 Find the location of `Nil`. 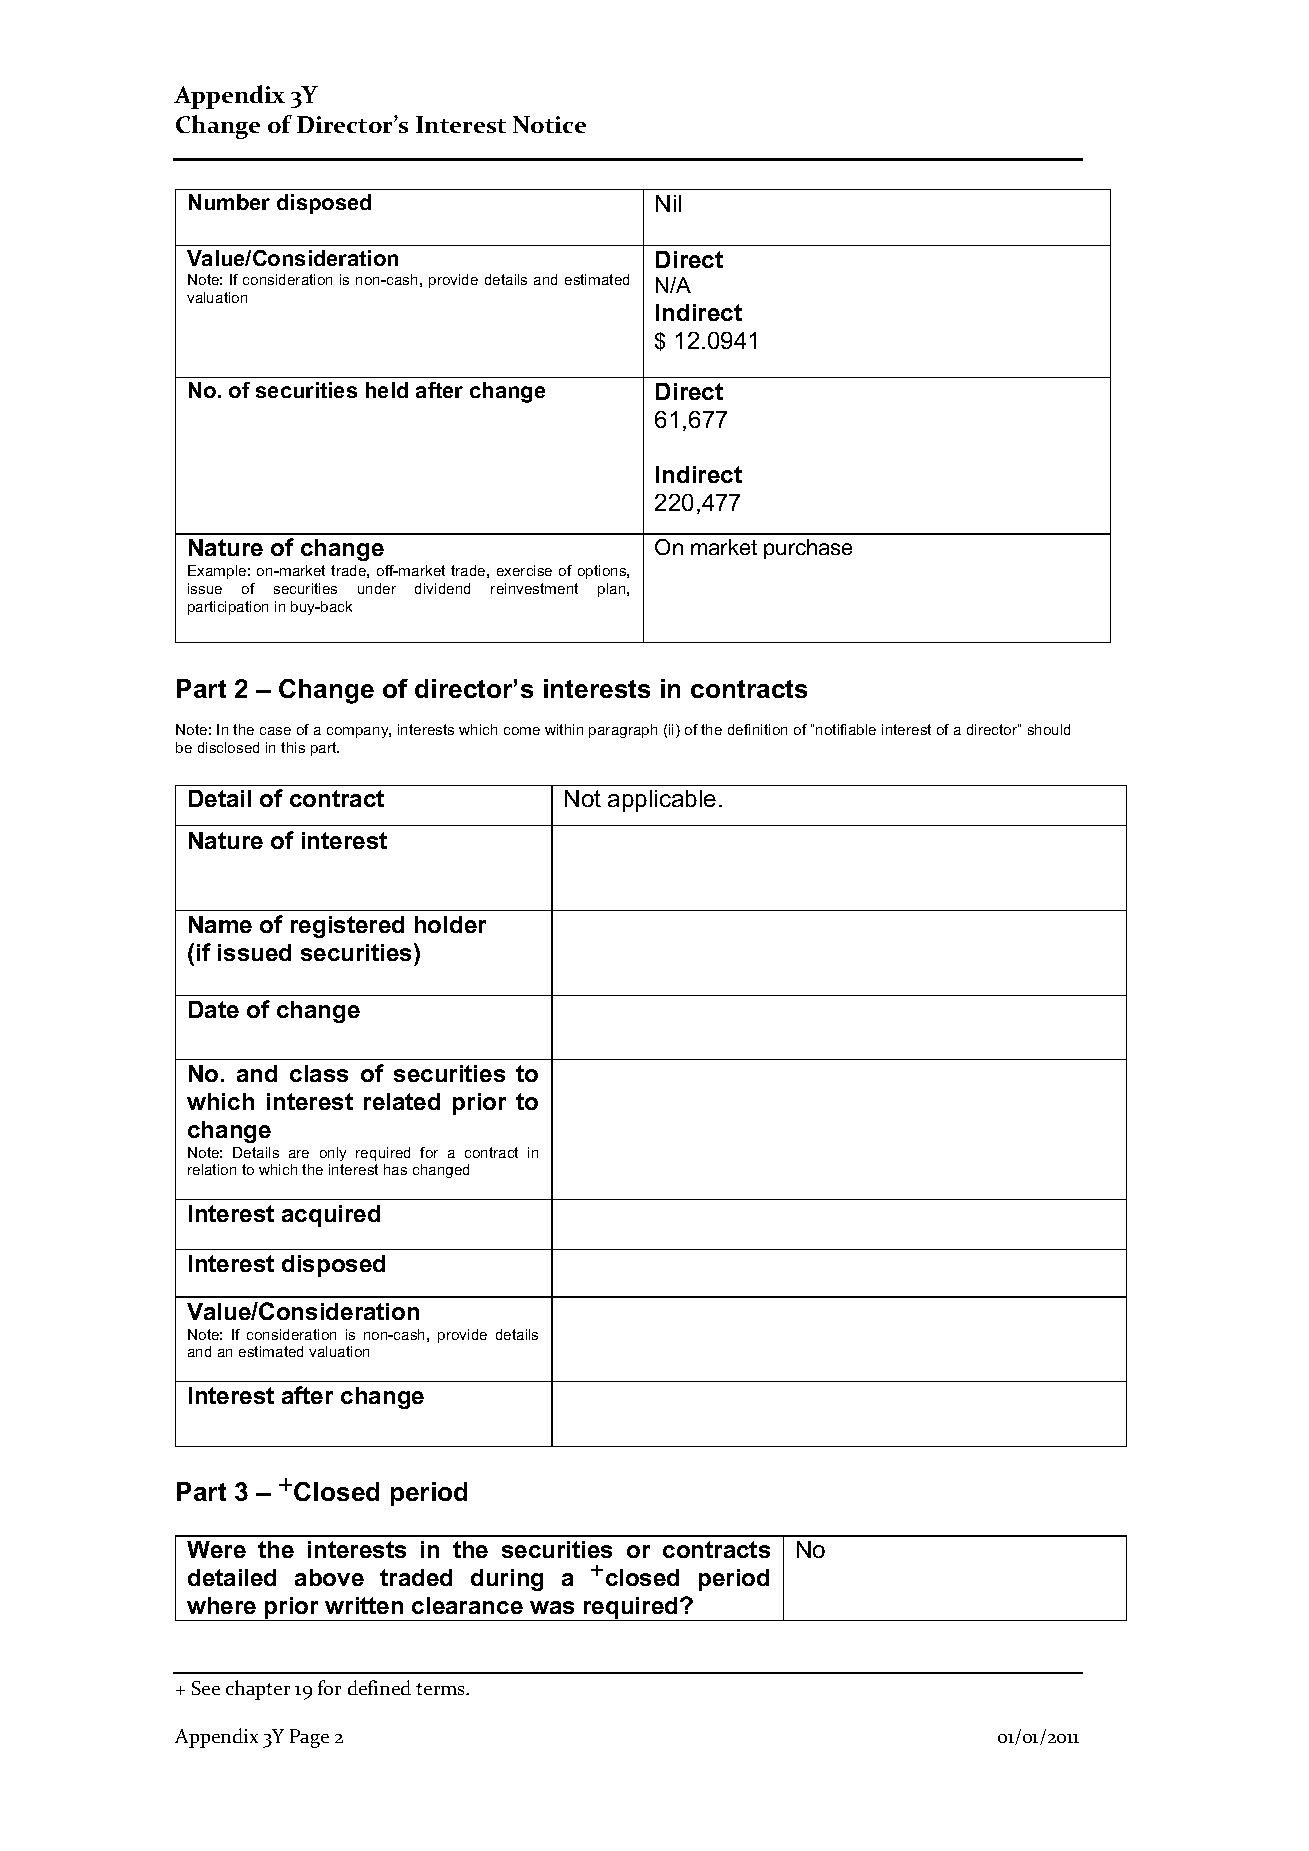

Nil is located at coordinates (668, 203).
